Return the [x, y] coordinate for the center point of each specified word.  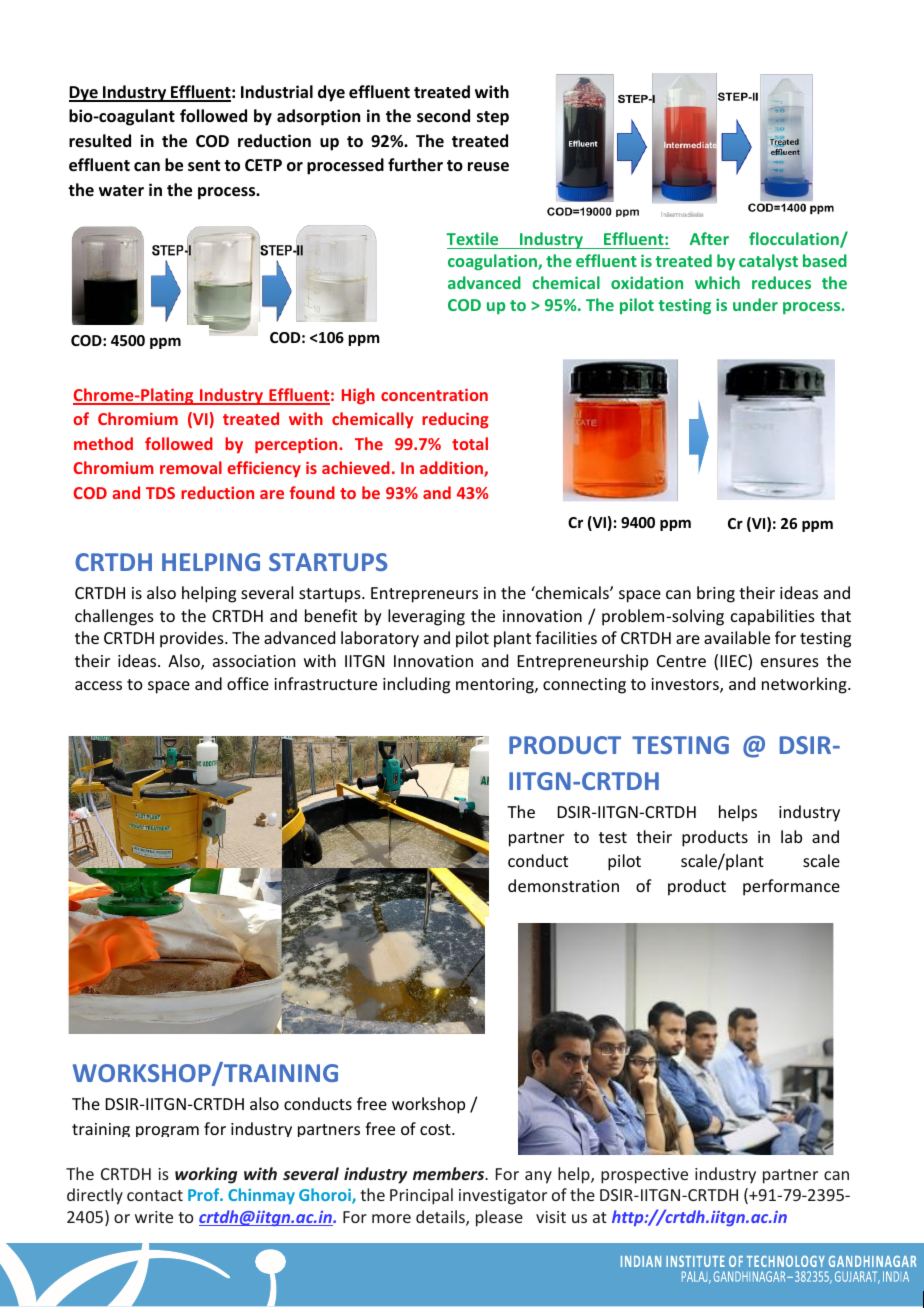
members [450, 1173]
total [470, 443]
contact [155, 1195]
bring [716, 594]
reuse [488, 167]
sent [204, 166]
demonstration [563, 885]
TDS [160, 493]
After [709, 238]
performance [791, 887]
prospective [644, 1176]
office [248, 683]
